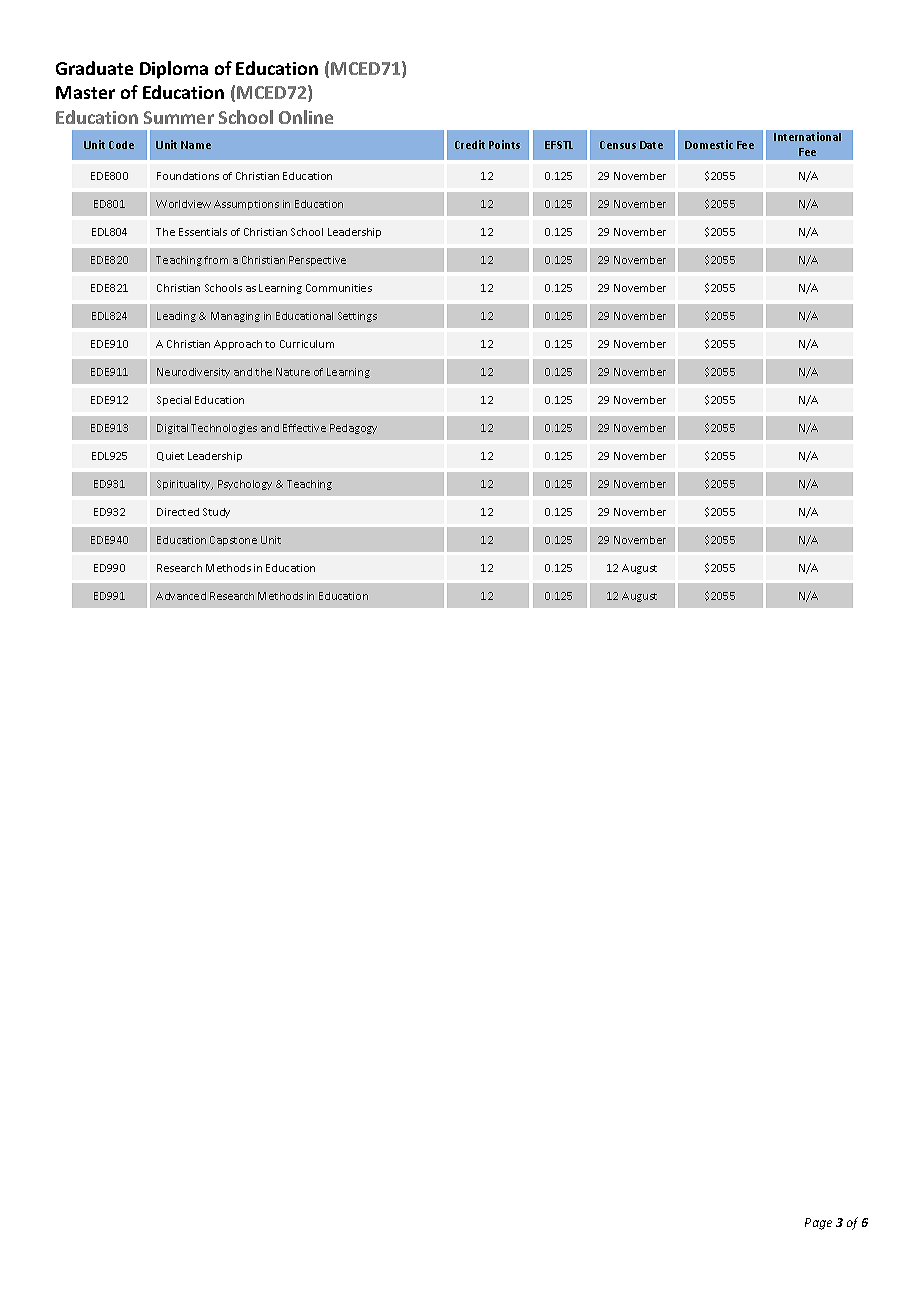 The image size is (924, 1308). What do you see at coordinates (470, 144) in the image?
I see `Credit` at bounding box center [470, 144].
